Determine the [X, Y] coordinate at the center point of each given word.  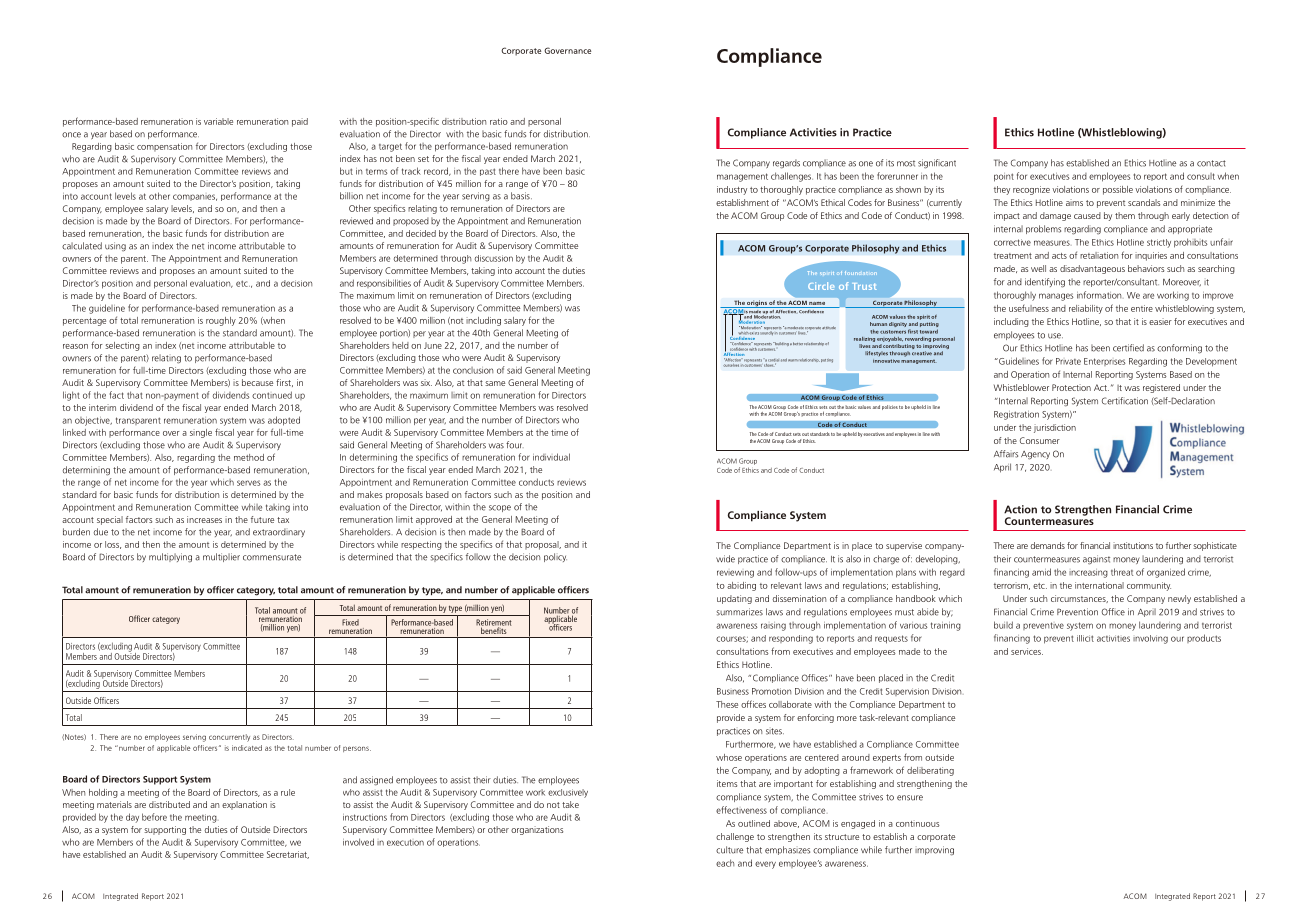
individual [551, 457]
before [154, 817]
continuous [918, 823]
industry [732, 190]
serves [249, 483]
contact [1211, 163]
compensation [164, 147]
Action [1020, 509]
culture [729, 850]
